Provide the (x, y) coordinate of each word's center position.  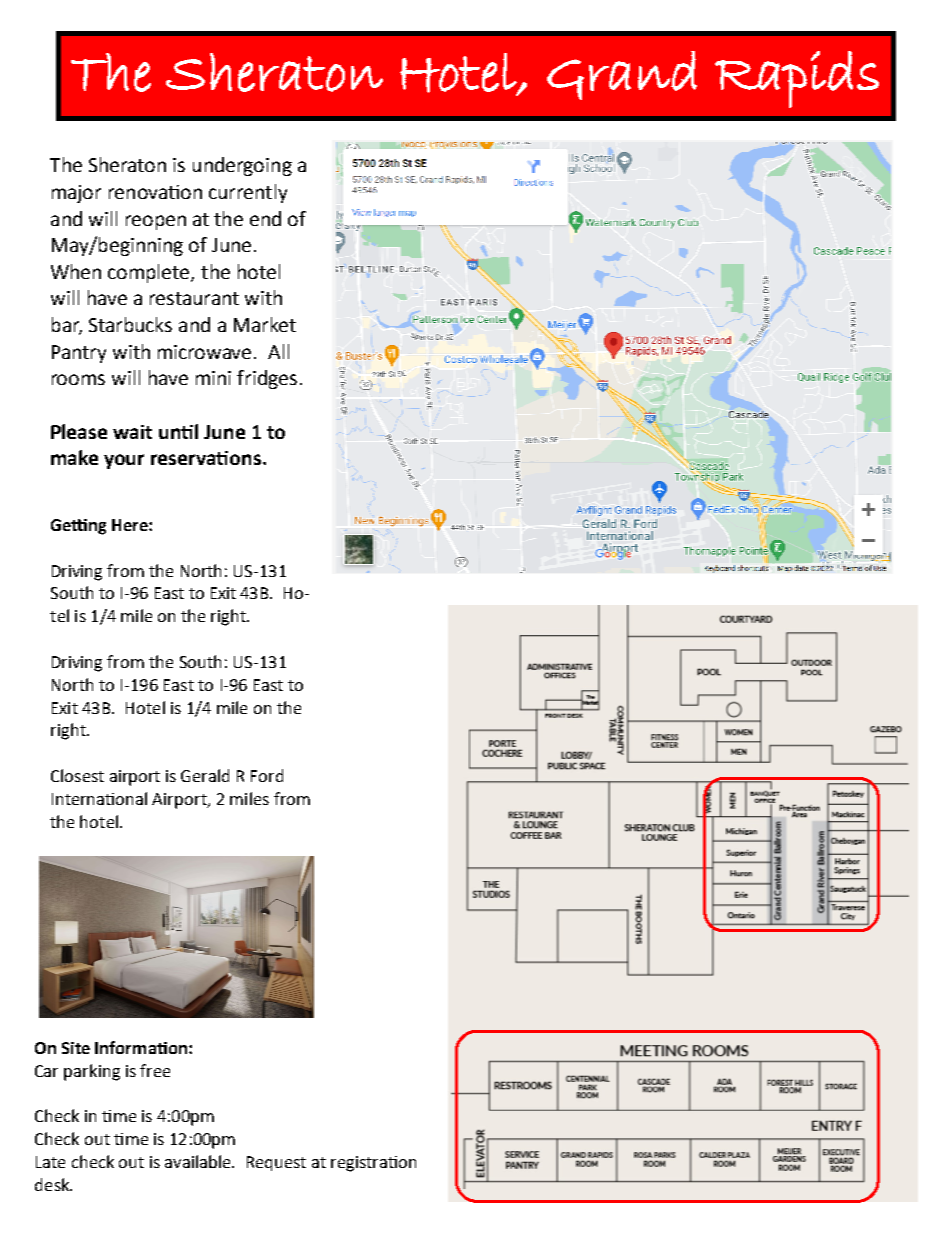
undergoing (242, 166)
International (99, 798)
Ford (267, 775)
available (199, 1161)
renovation (155, 192)
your (124, 461)
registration (373, 1164)
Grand (622, 75)
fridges (267, 379)
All (278, 351)
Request (276, 1163)
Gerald (205, 775)
